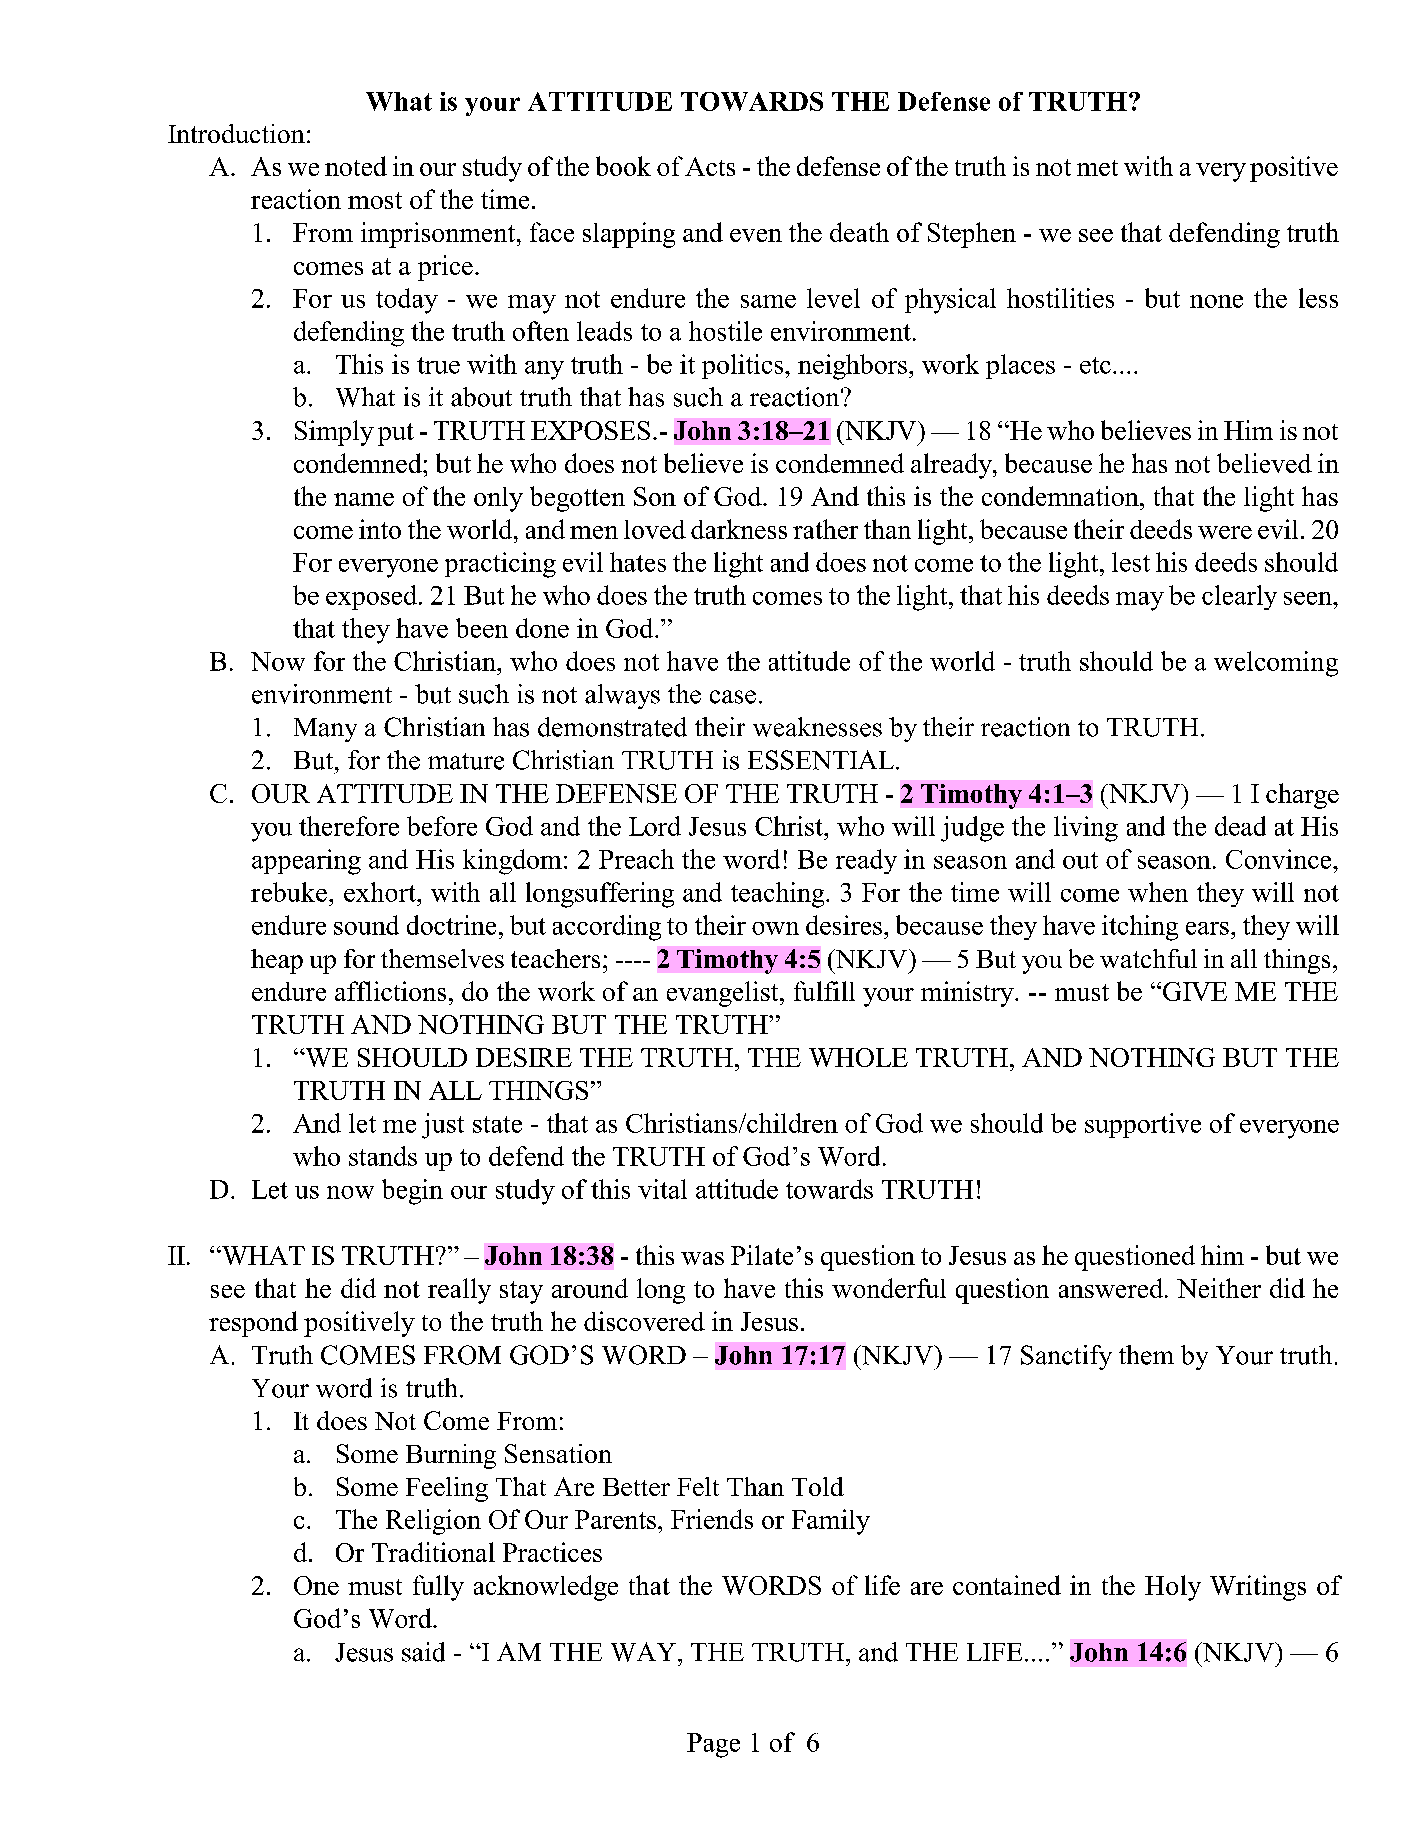 This screenshot has height=1842, width=1423. I want to click on ears, so click(1207, 928).
